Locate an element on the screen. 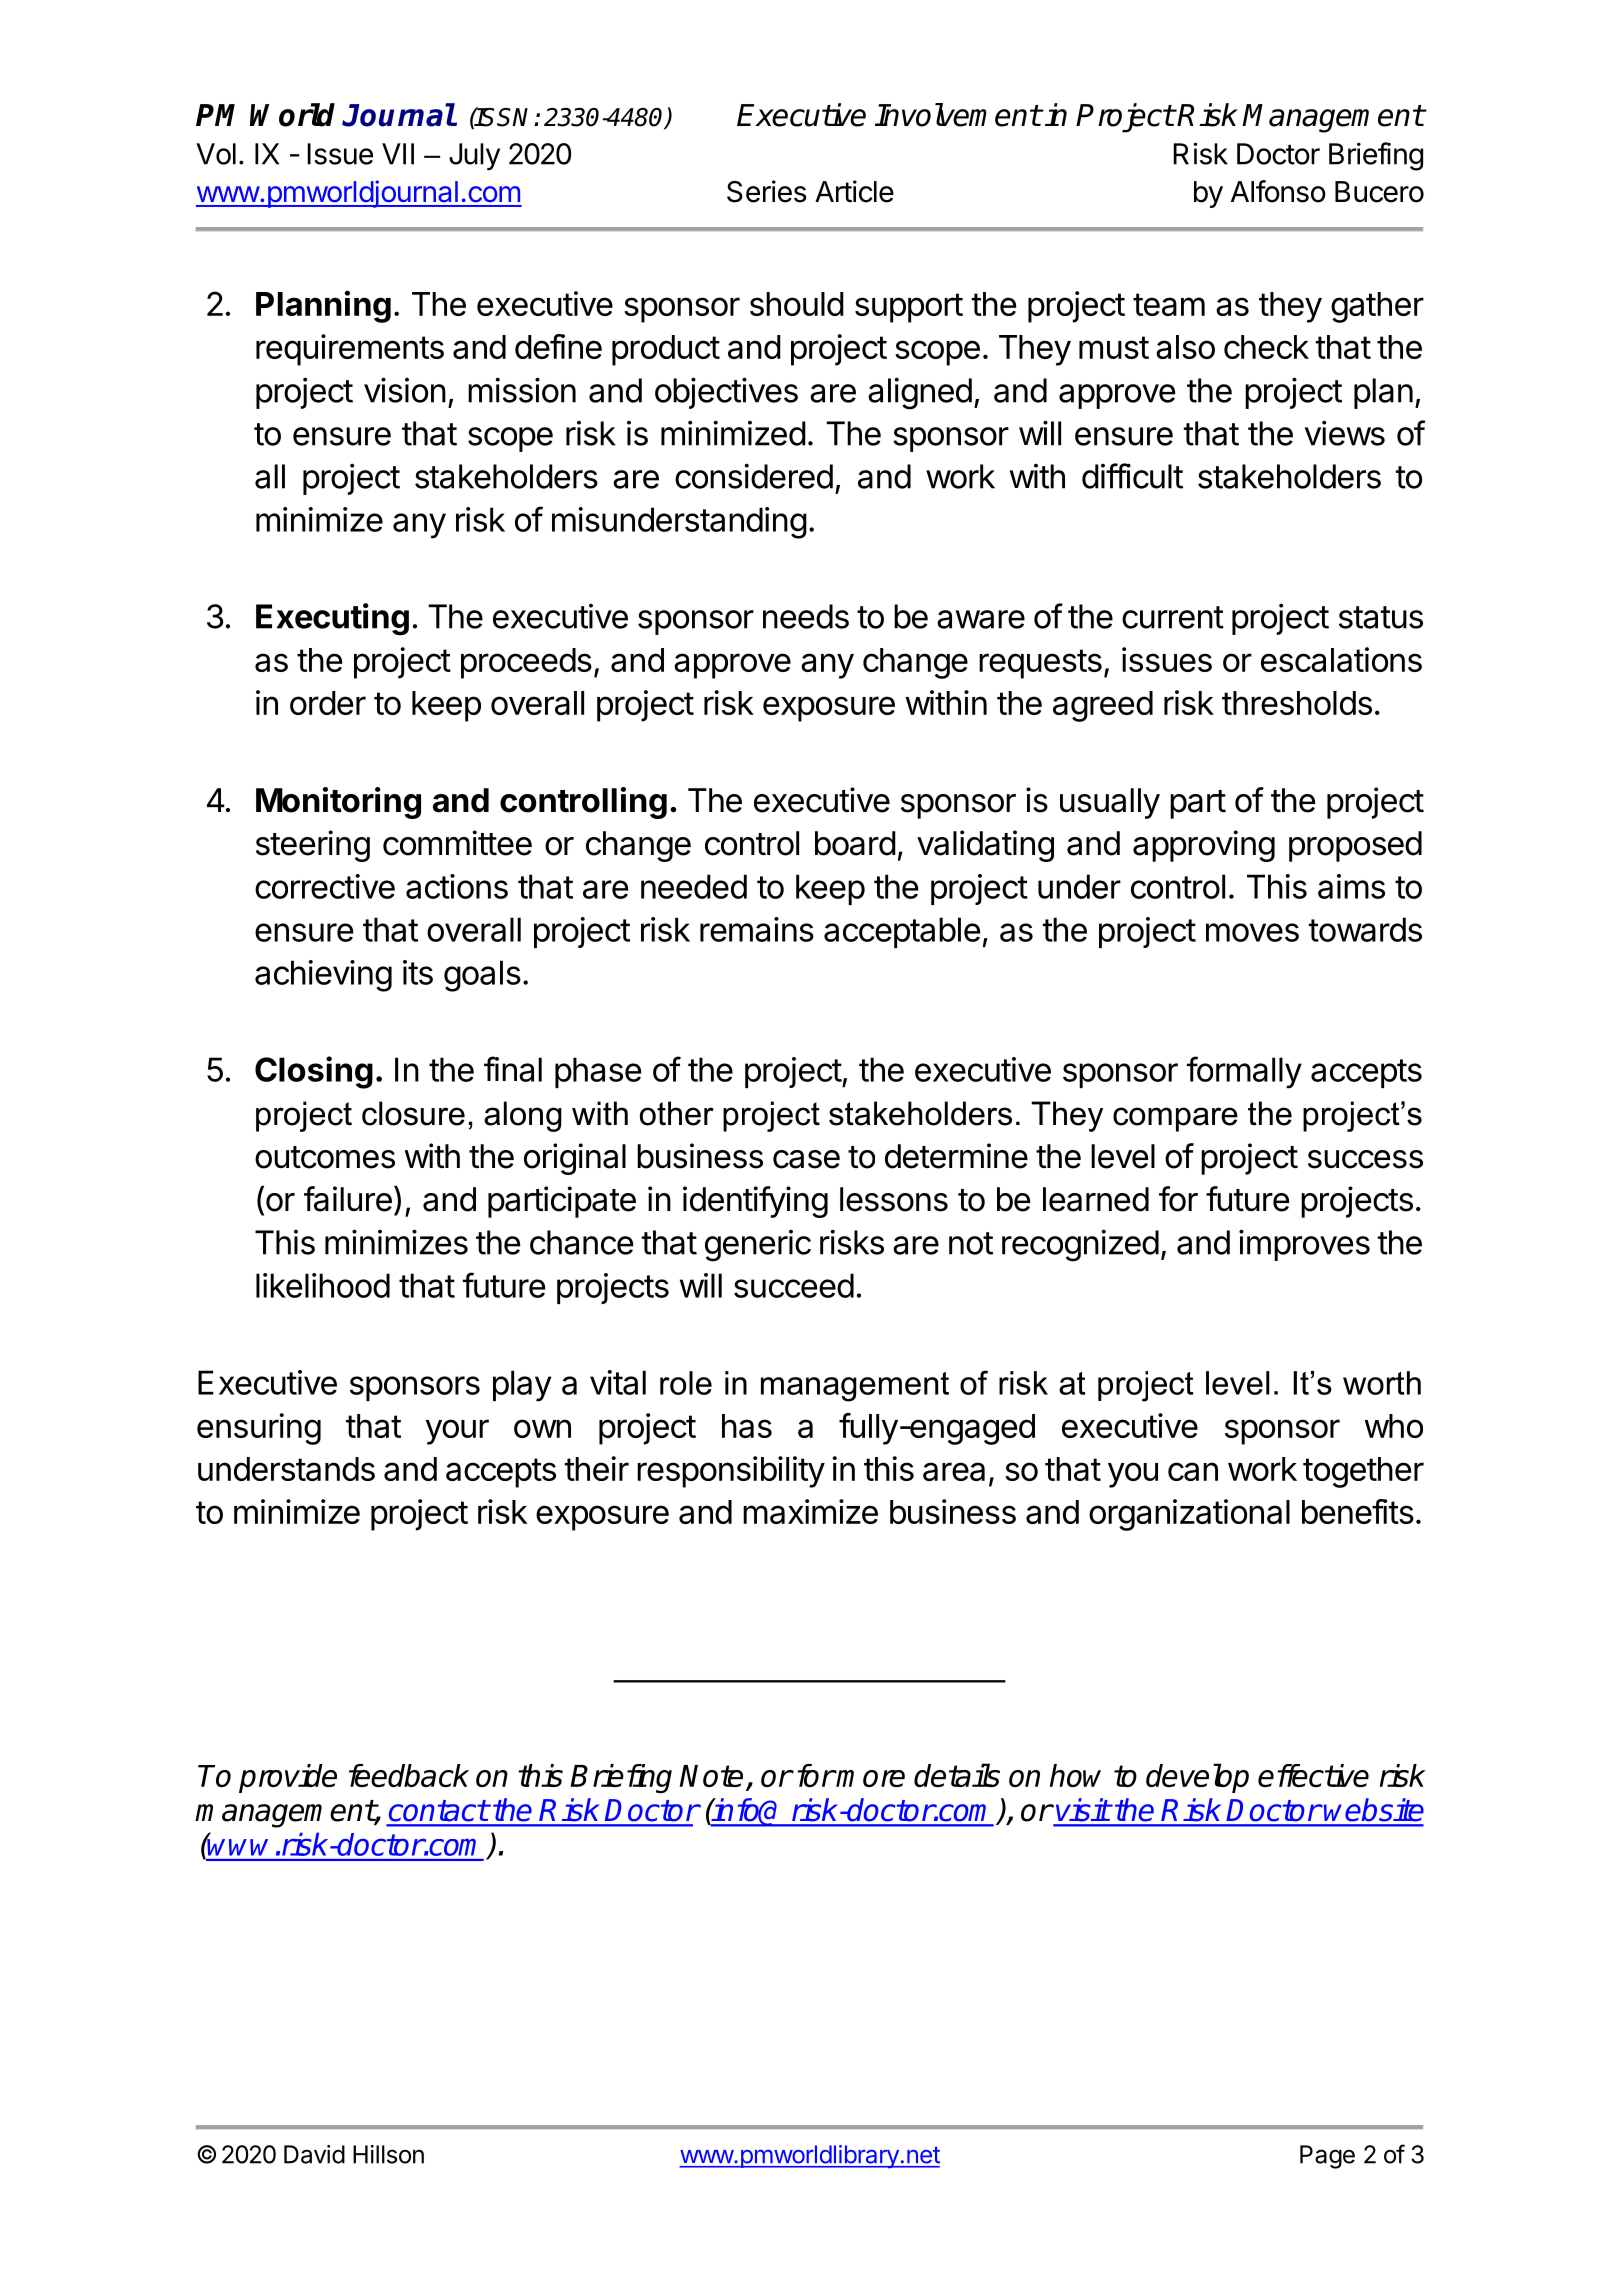  case is located at coordinates (806, 1159).
